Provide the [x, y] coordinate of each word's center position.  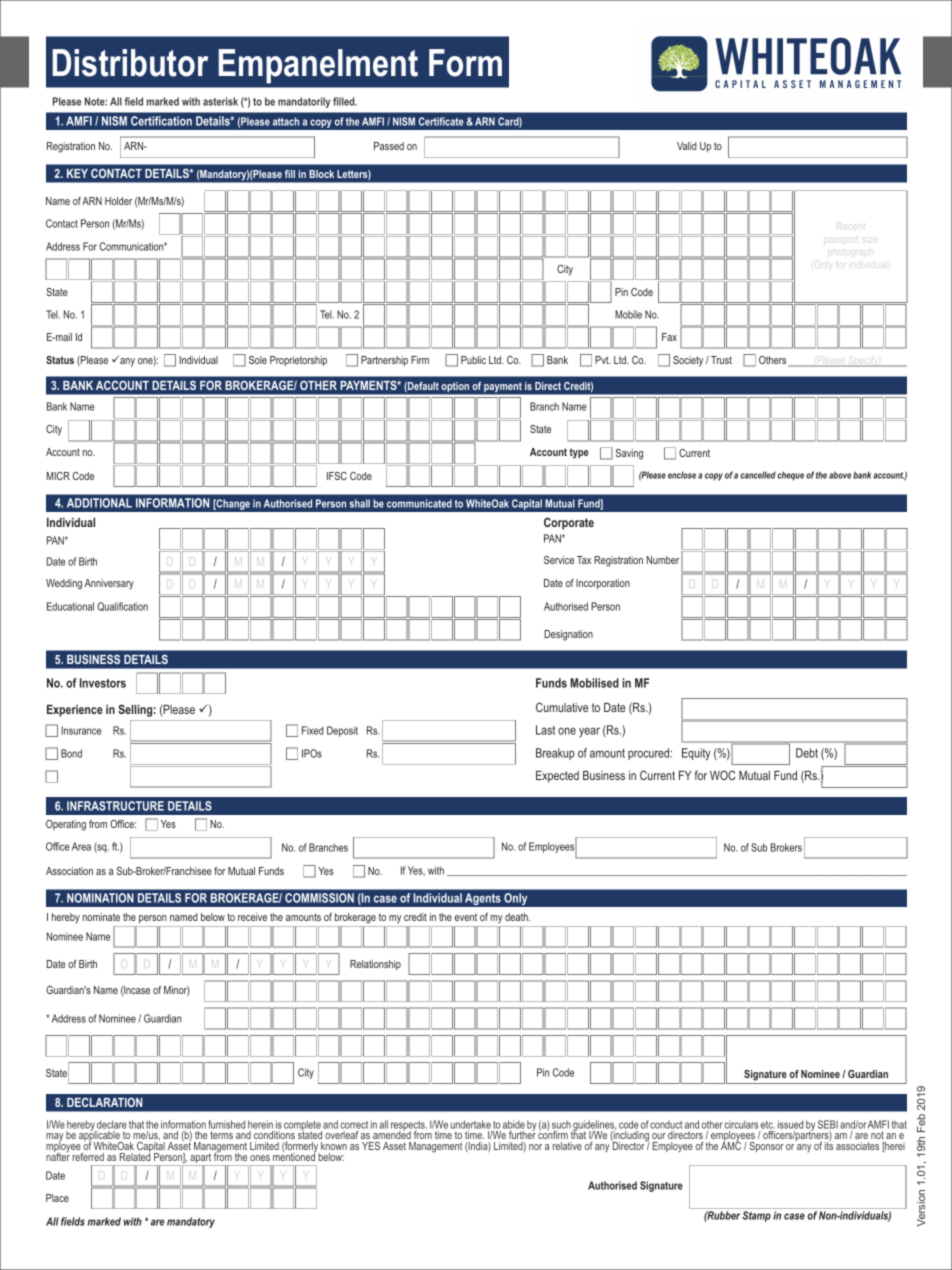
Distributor [130, 63]
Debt [807, 753]
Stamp [756, 1216]
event [466, 917]
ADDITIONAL [99, 503]
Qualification [122, 606]
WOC [723, 775]
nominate [101, 917]
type [579, 453]
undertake [471, 1124]
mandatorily [304, 102]
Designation [568, 635]
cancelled [758, 475]
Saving [629, 454]
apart [200, 1159]
